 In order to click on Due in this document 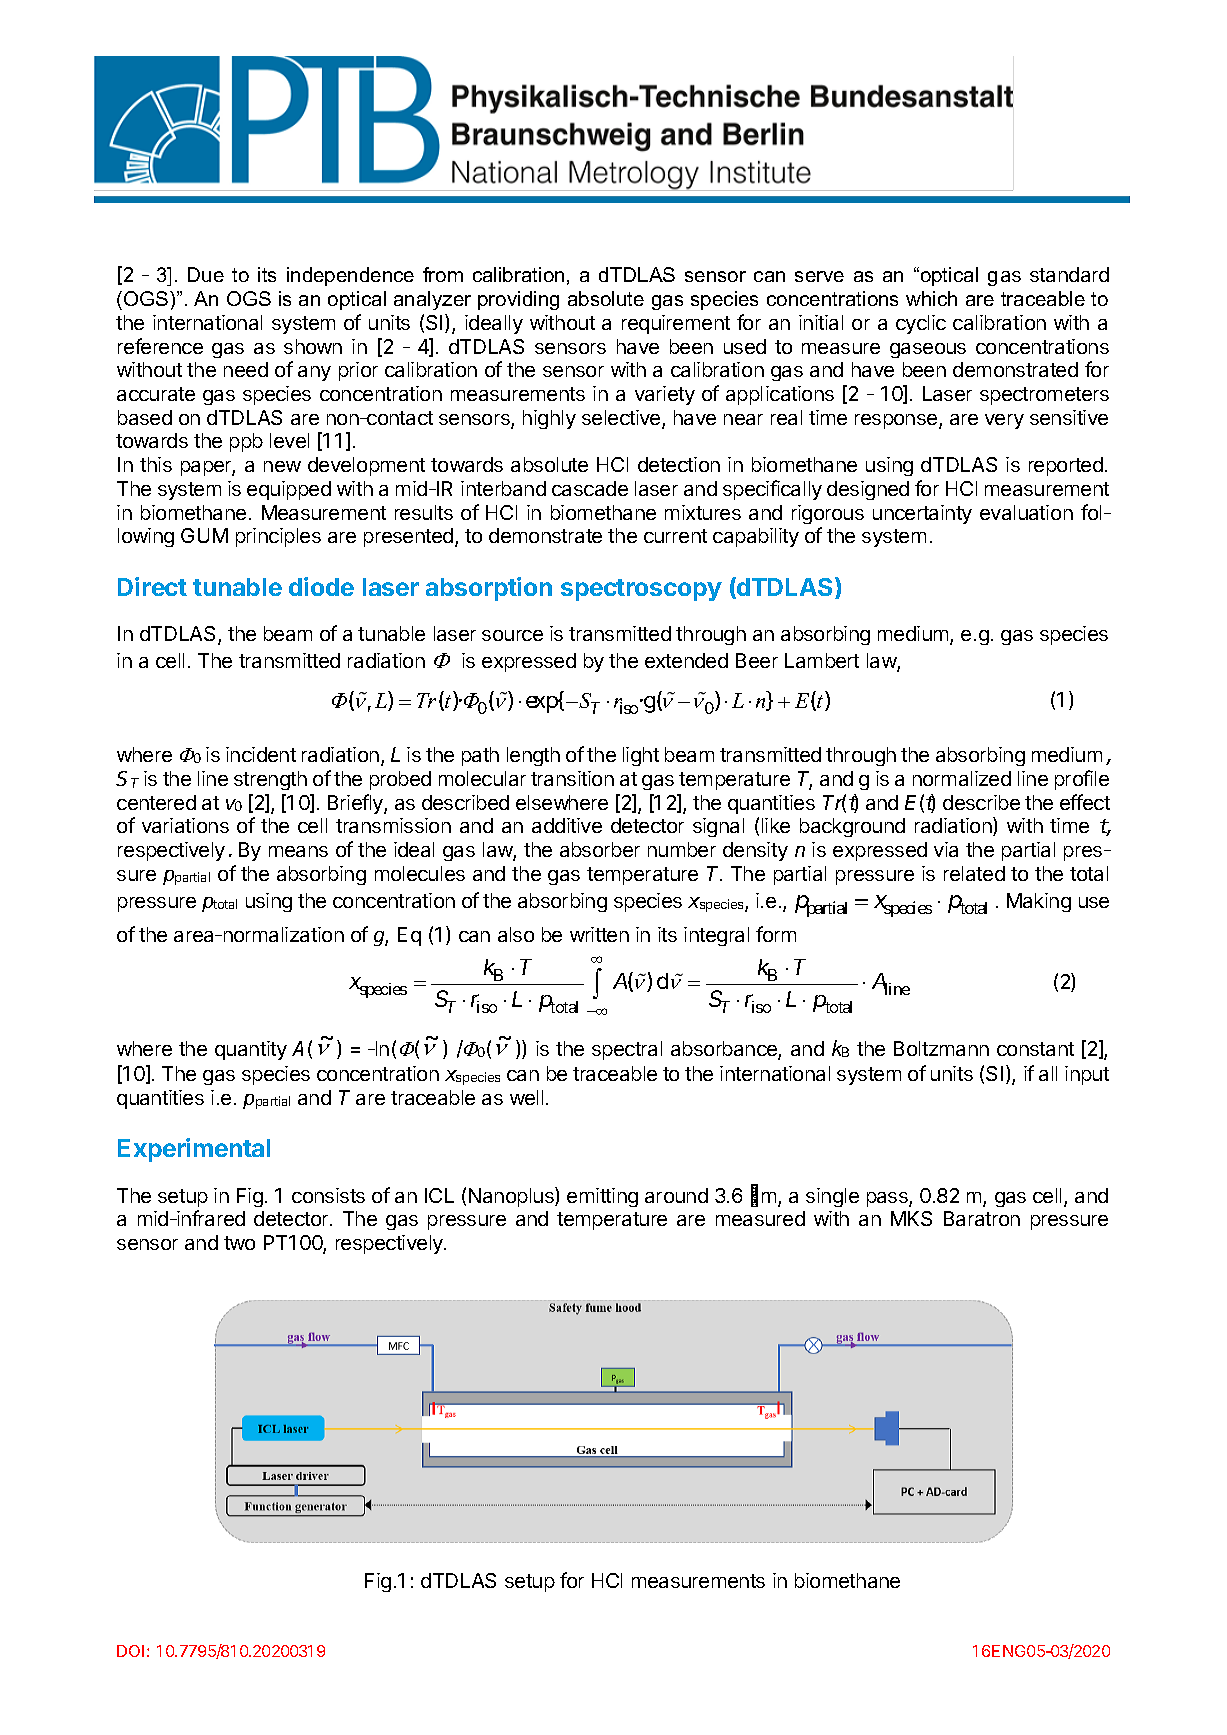, I will do `click(206, 274)`.
